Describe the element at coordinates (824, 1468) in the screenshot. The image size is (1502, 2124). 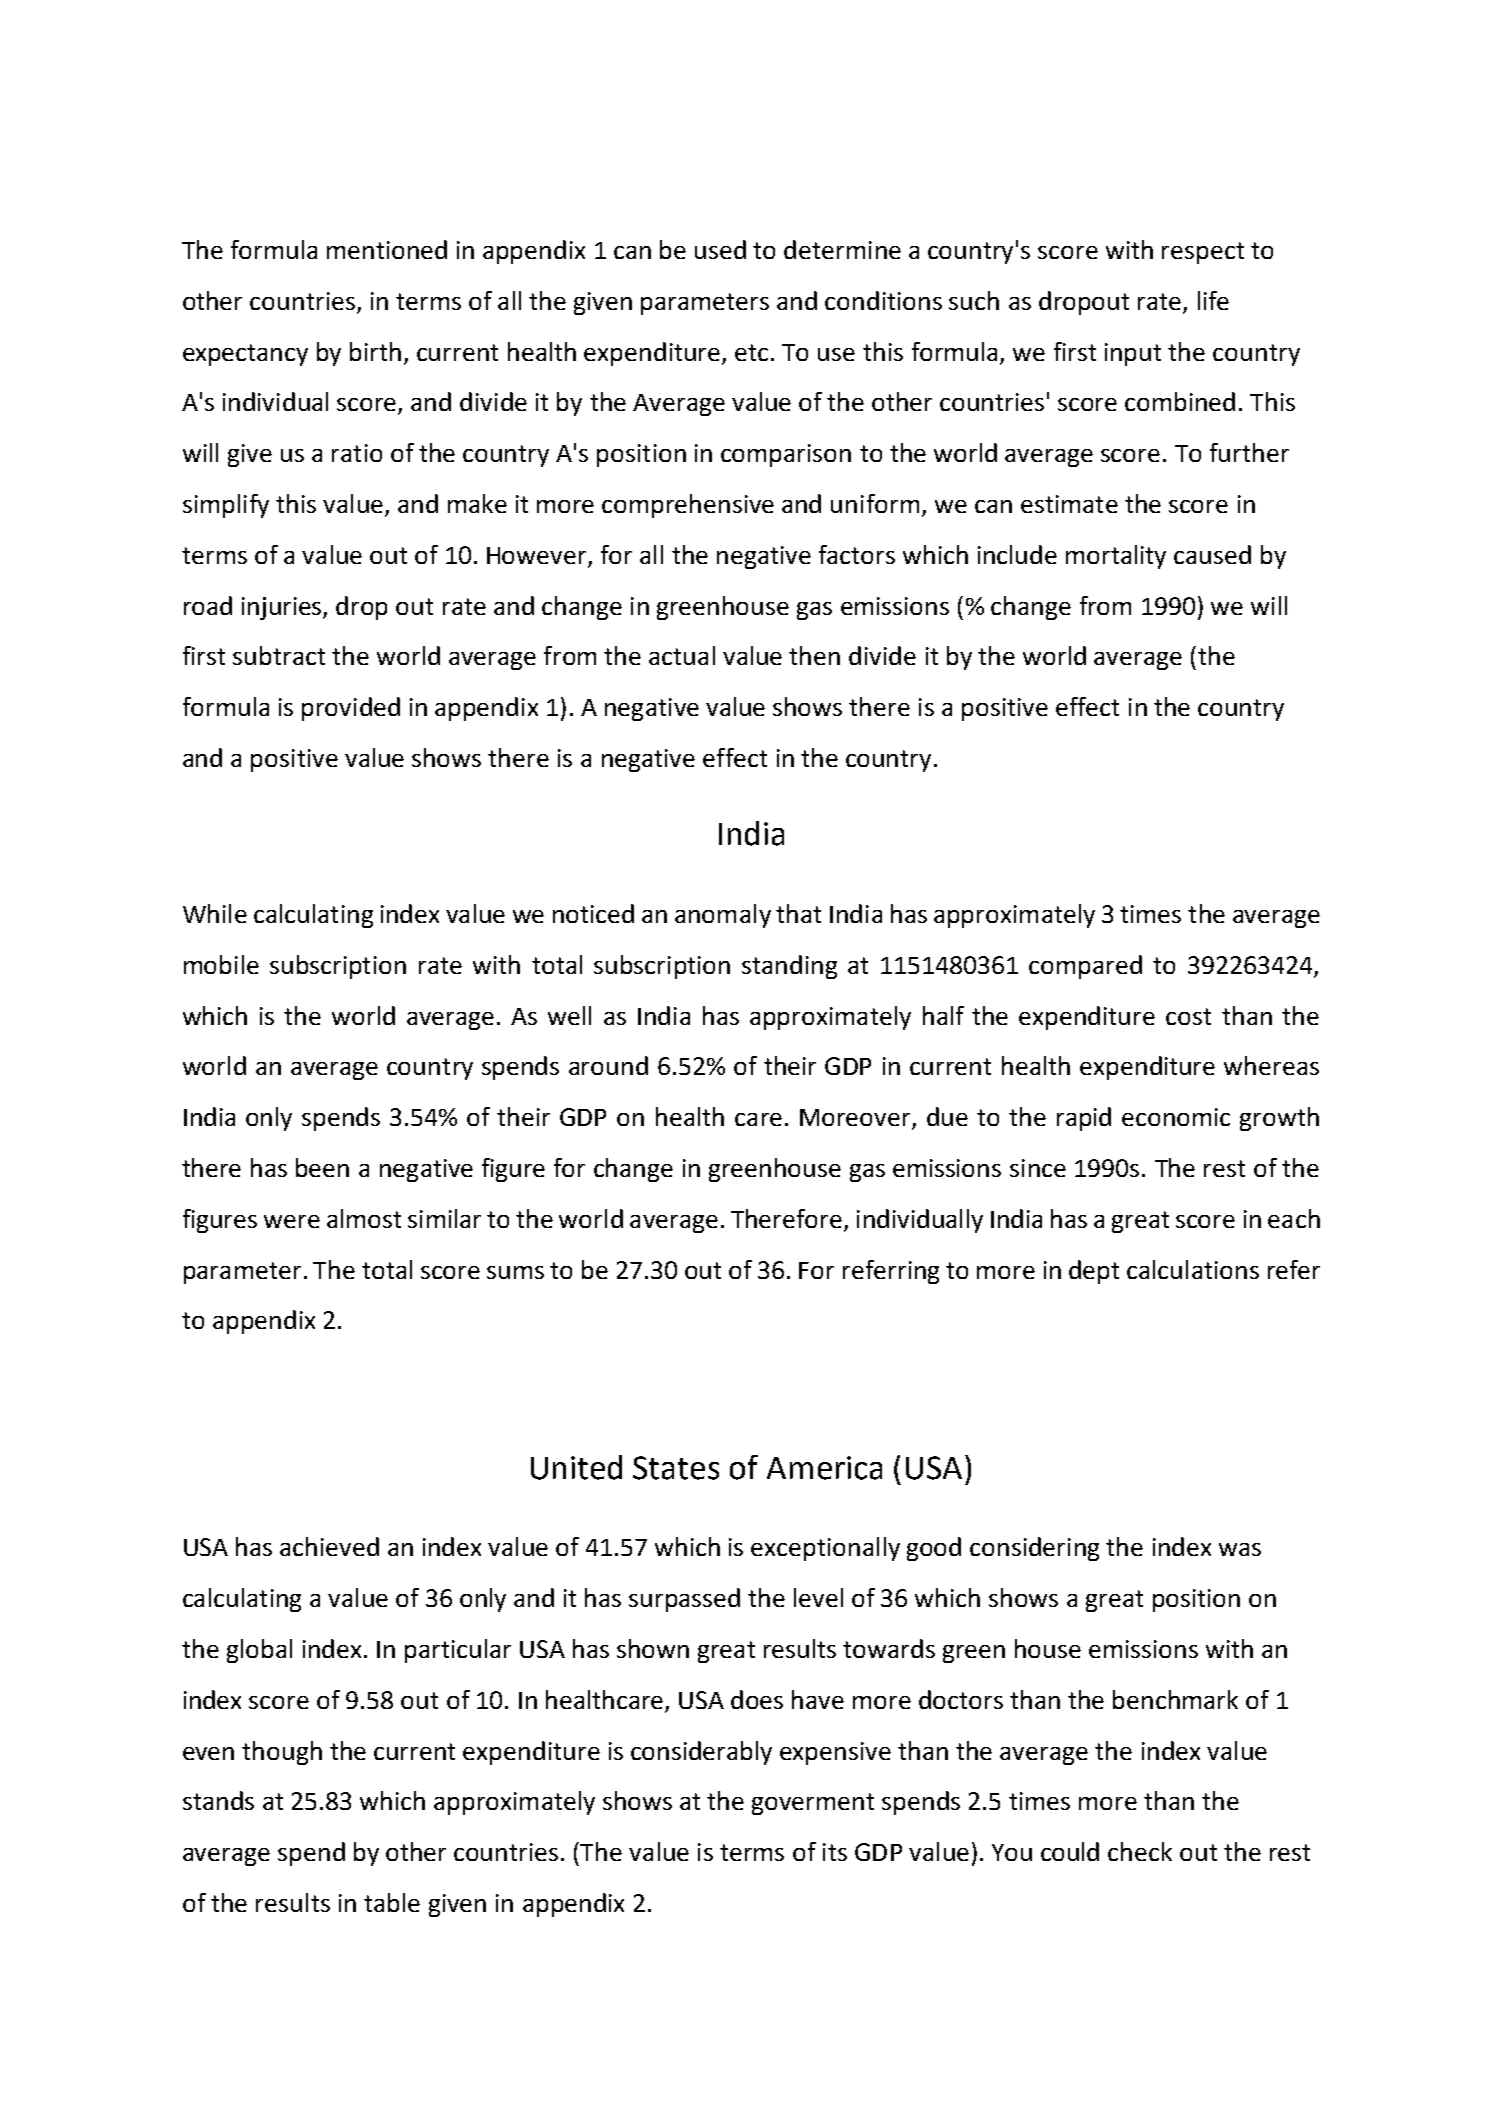
I see `America` at that location.
